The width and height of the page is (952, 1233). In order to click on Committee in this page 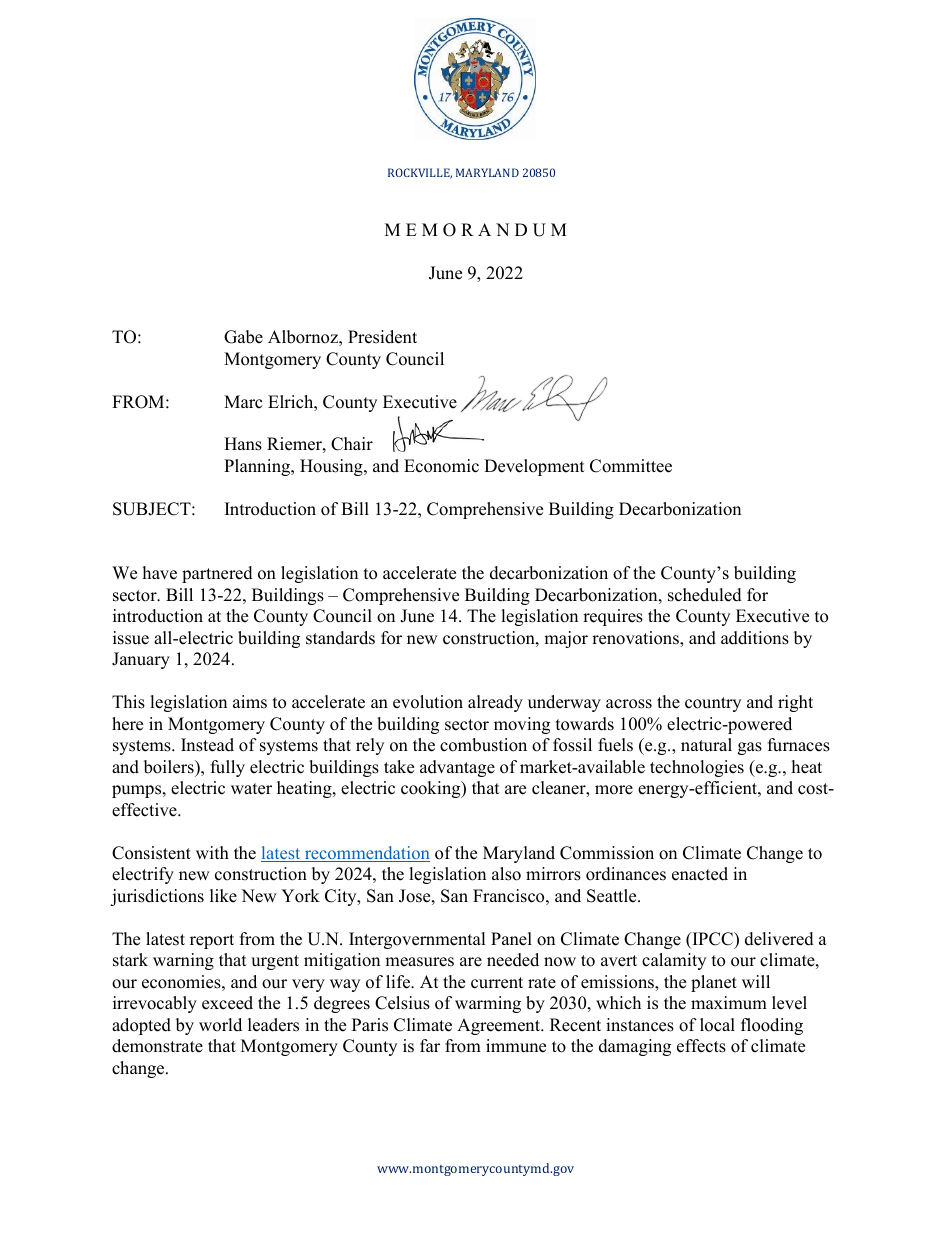, I will do `click(631, 466)`.
